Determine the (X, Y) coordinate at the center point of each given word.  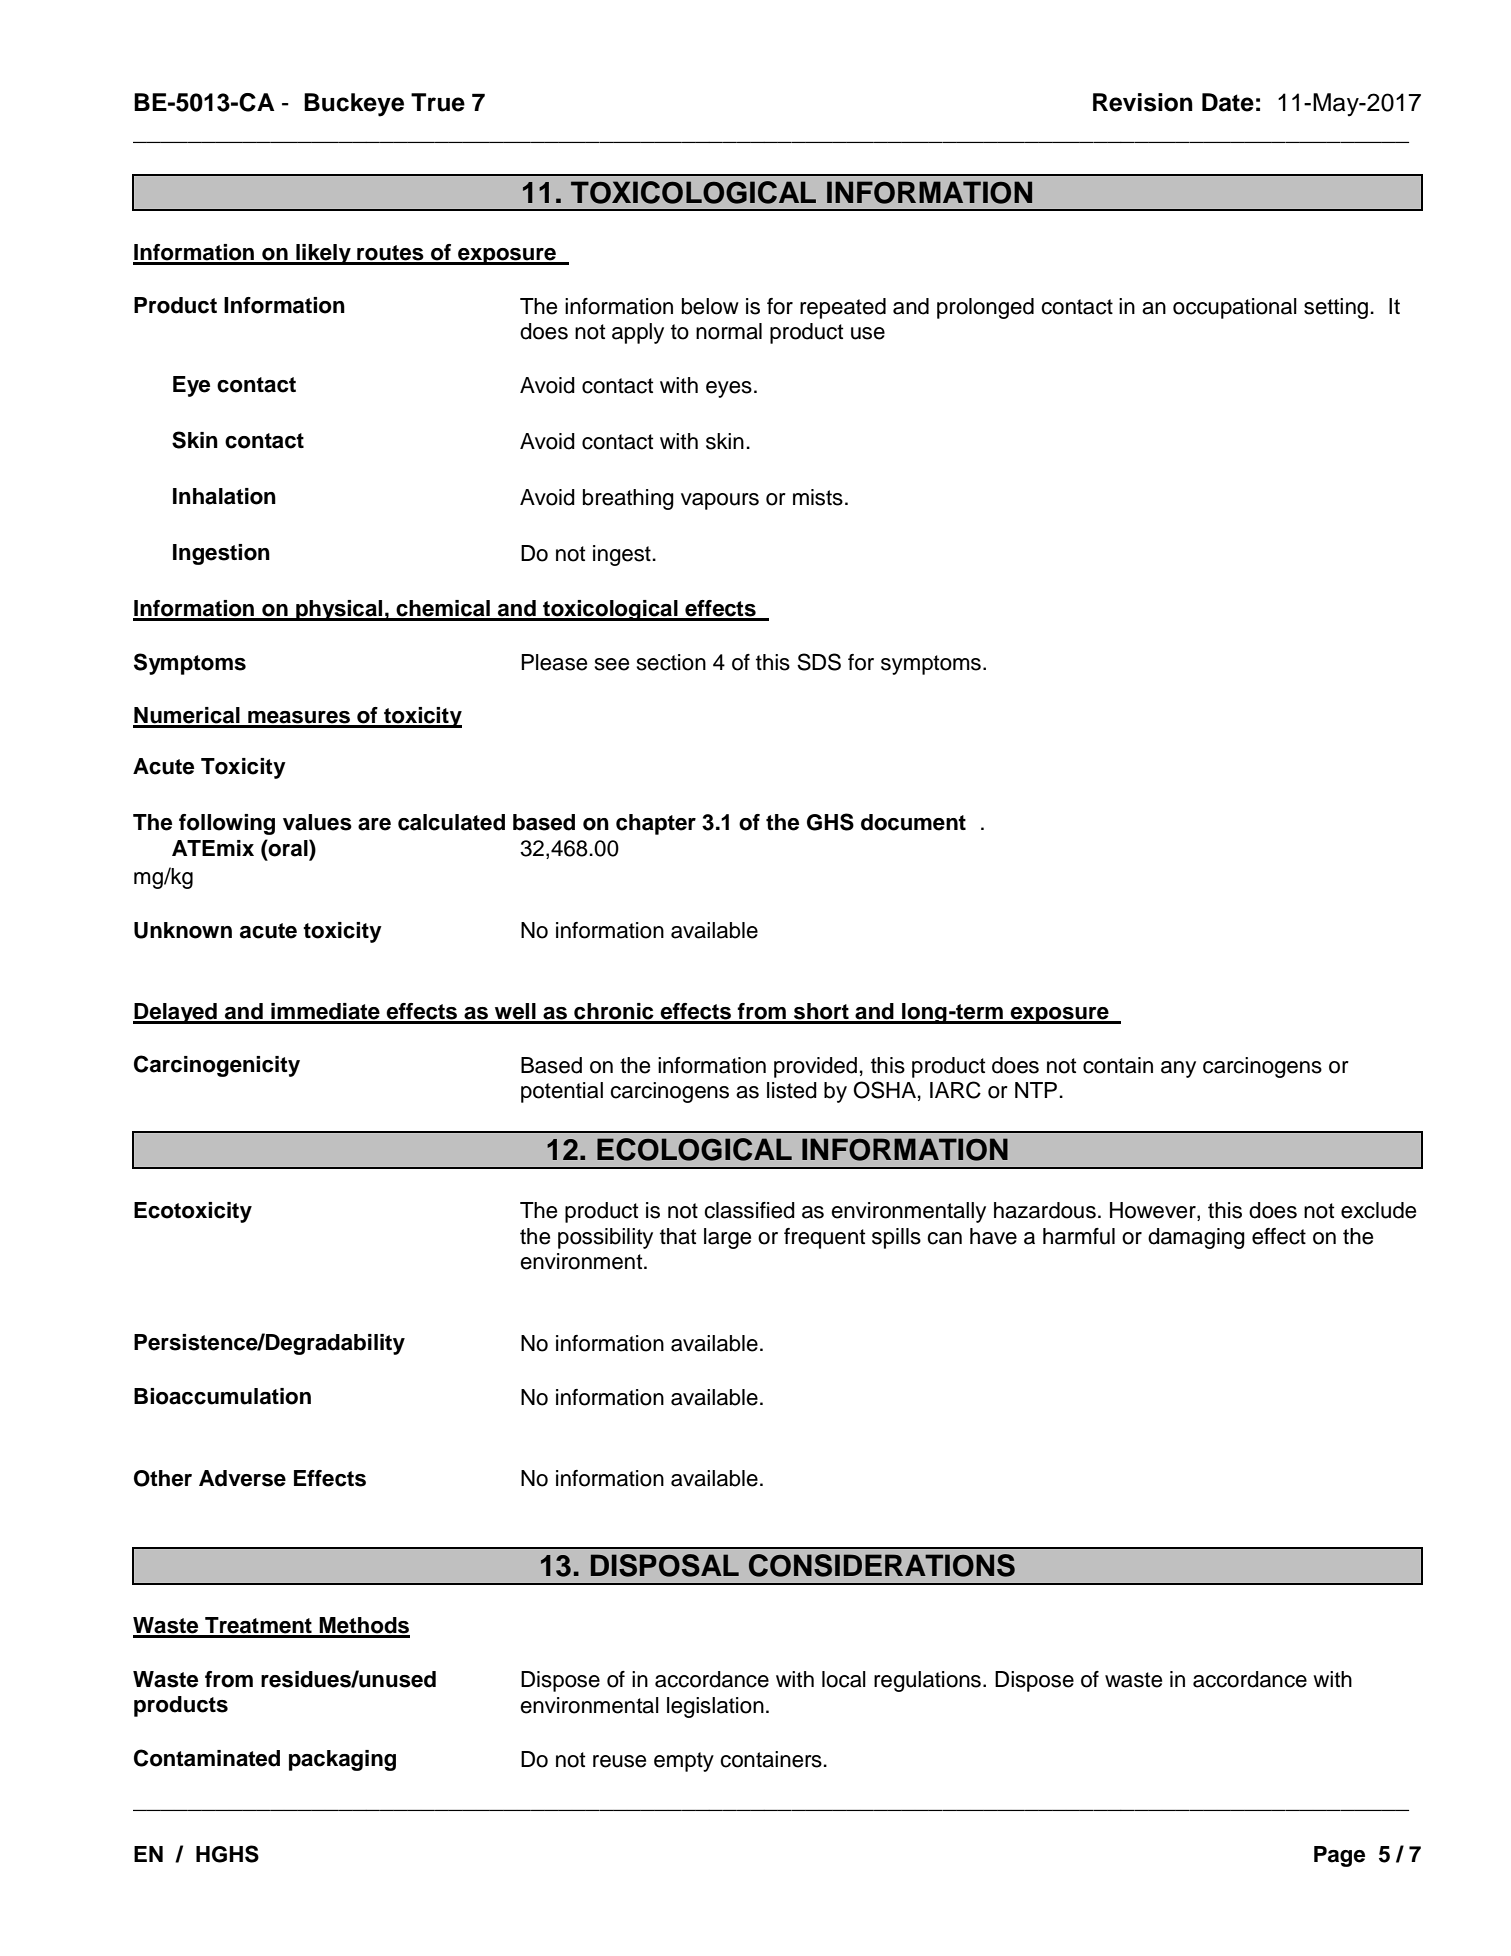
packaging (342, 1760)
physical (339, 610)
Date (1228, 102)
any (1178, 1069)
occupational (1235, 308)
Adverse (242, 1478)
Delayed (176, 1013)
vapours (720, 501)
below (710, 306)
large (727, 1238)
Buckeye (354, 105)
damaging (1196, 1238)
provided (815, 1067)
